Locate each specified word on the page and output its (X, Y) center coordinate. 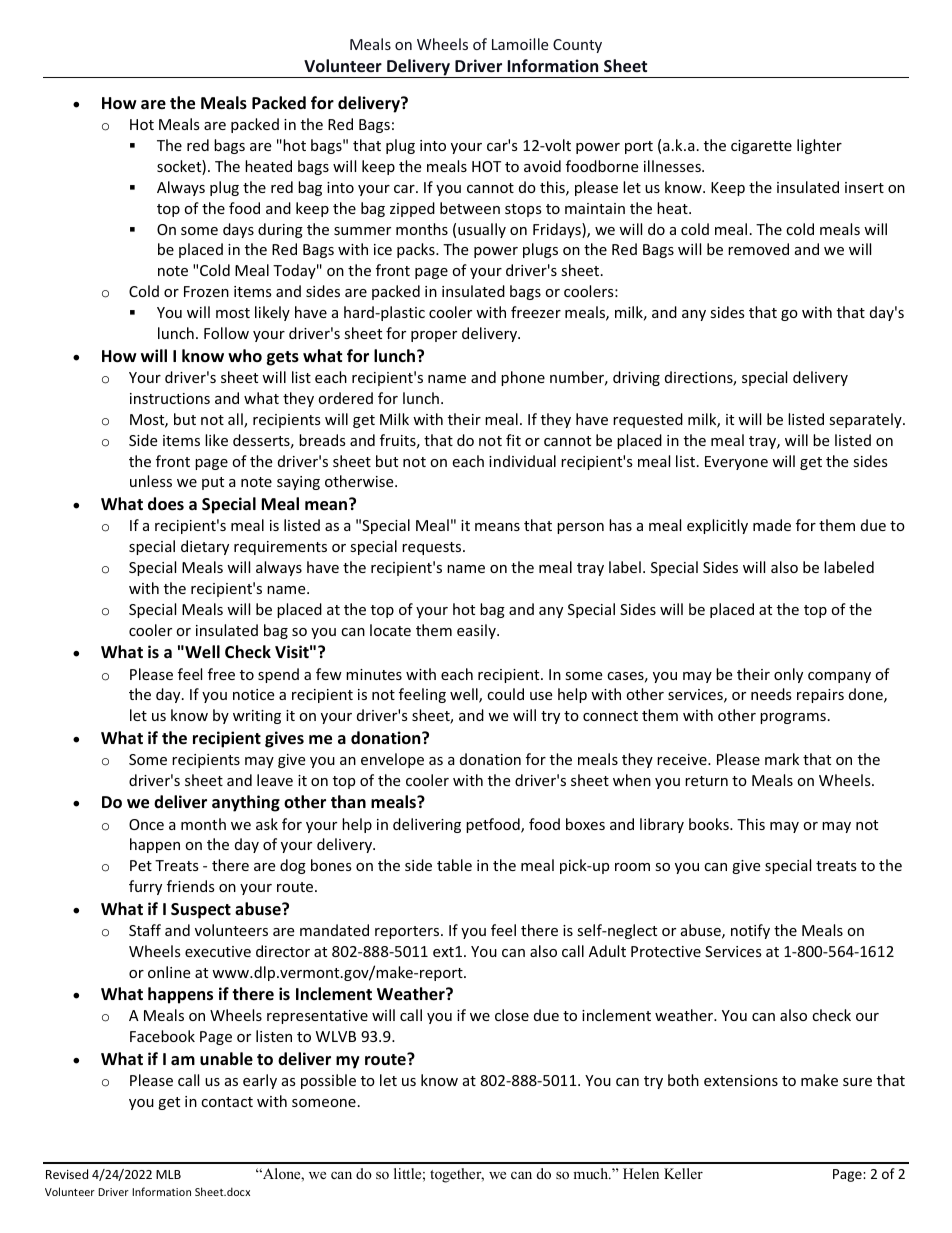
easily (477, 631)
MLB (168, 1174)
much (592, 1173)
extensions (741, 1080)
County (577, 46)
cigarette (761, 147)
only (788, 675)
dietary (205, 547)
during (280, 230)
